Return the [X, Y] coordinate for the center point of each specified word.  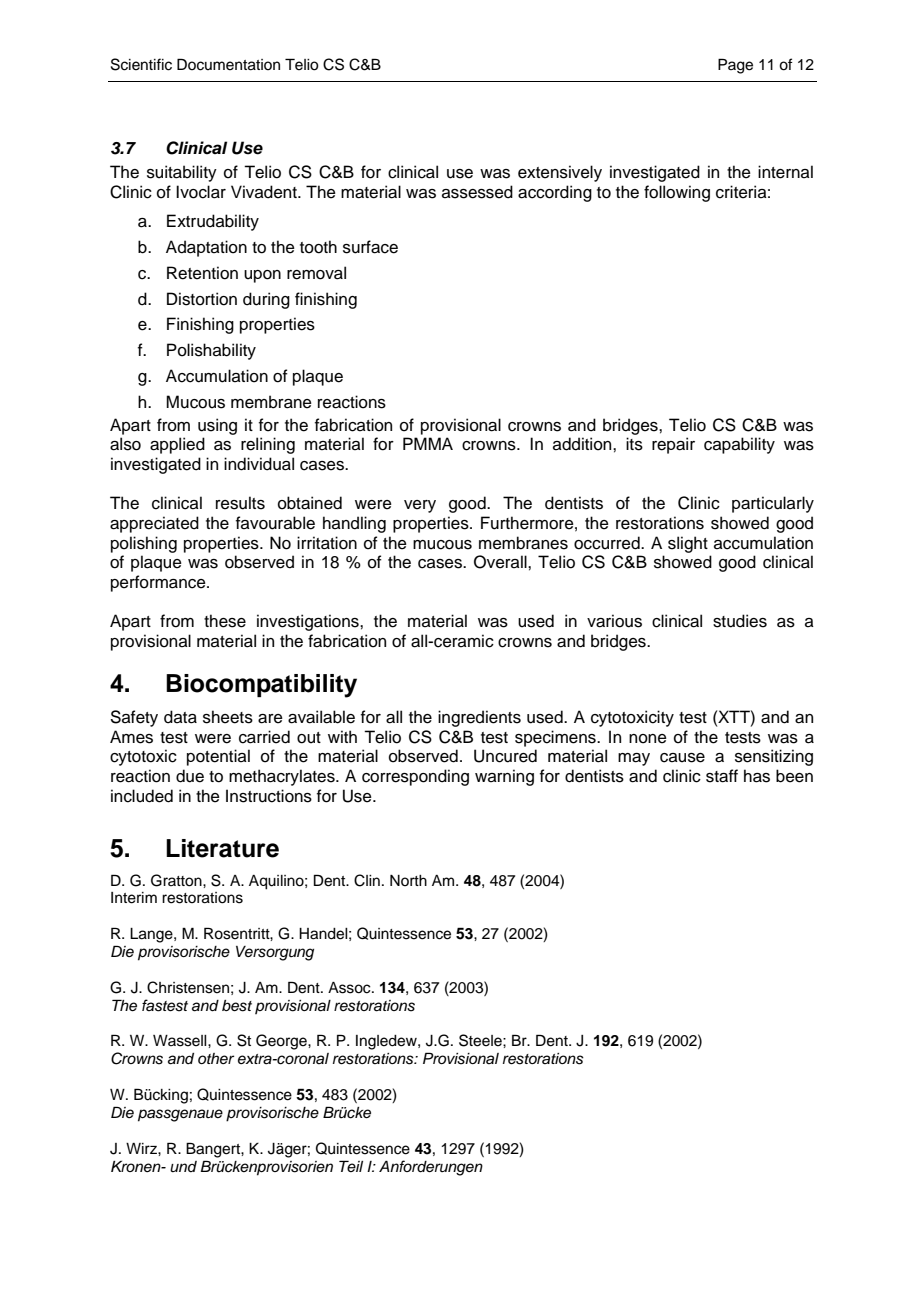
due [190, 776]
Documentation [228, 64]
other [216, 1058]
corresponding [415, 777]
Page [735, 66]
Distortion [202, 299]
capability [739, 445]
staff [722, 776]
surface [370, 247]
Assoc [350, 988]
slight [688, 544]
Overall [501, 562]
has [757, 776]
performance [159, 583]
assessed [477, 192]
